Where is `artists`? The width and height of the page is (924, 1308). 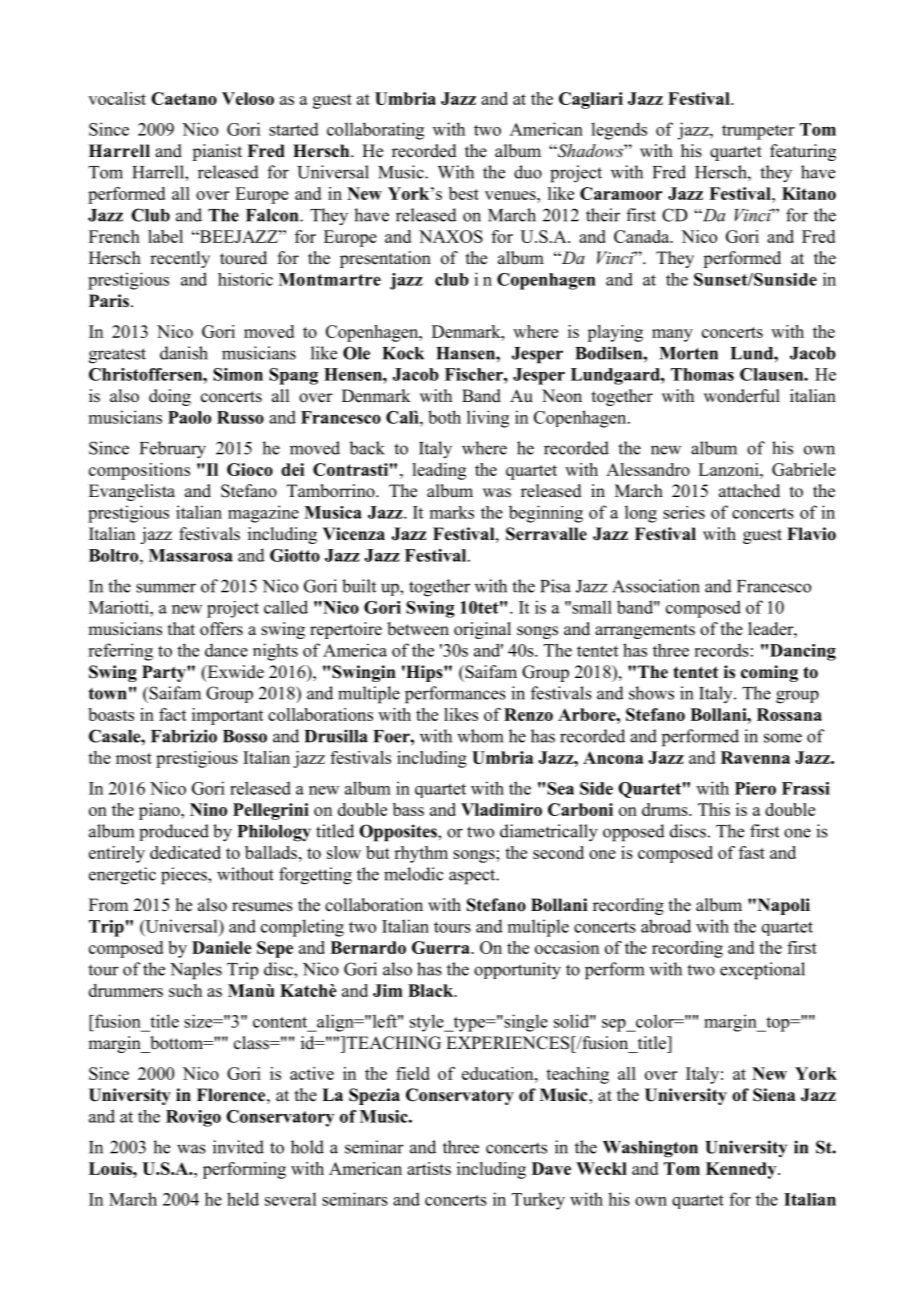
artists is located at coordinates (429, 1168).
